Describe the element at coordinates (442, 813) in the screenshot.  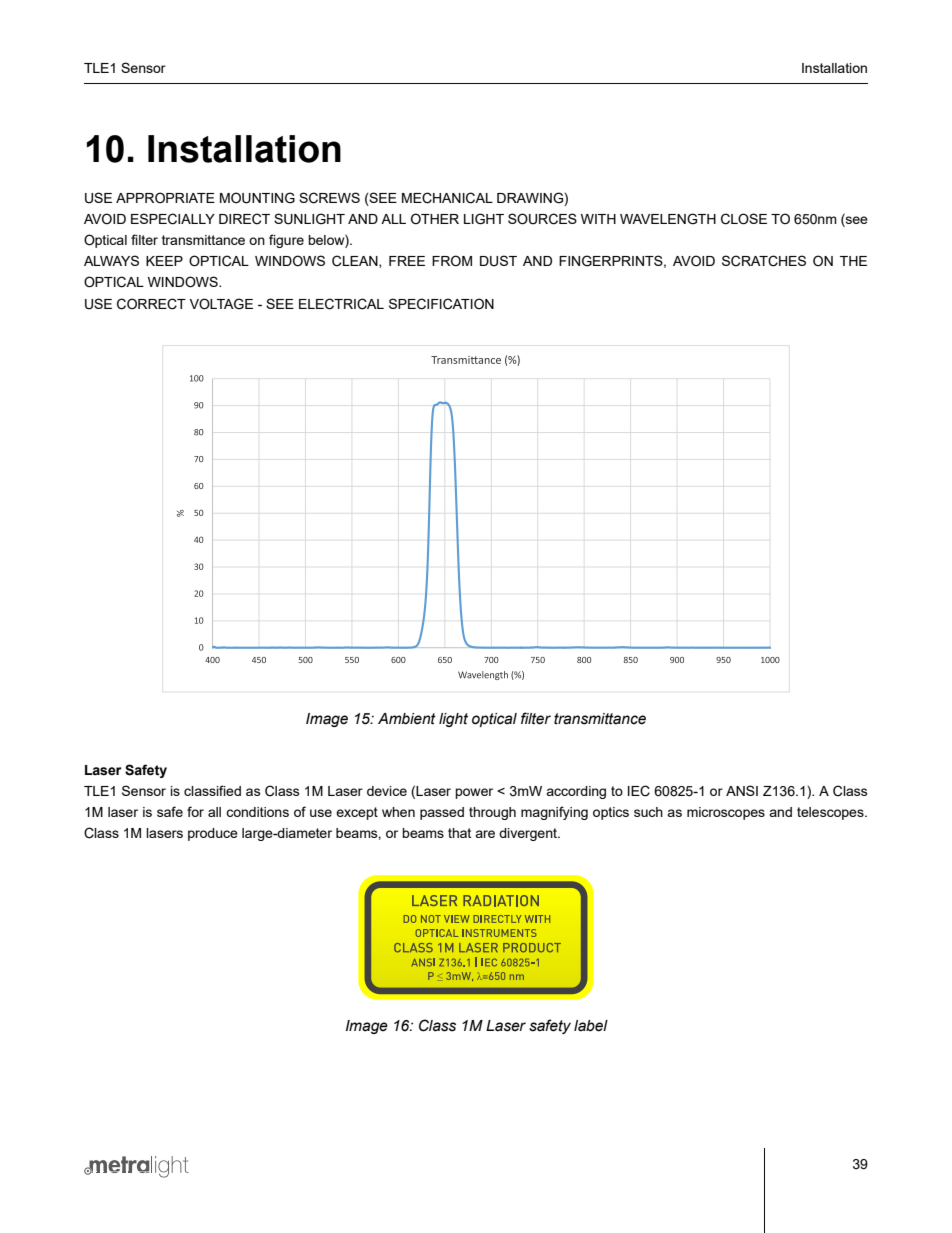
I see `passed` at that location.
